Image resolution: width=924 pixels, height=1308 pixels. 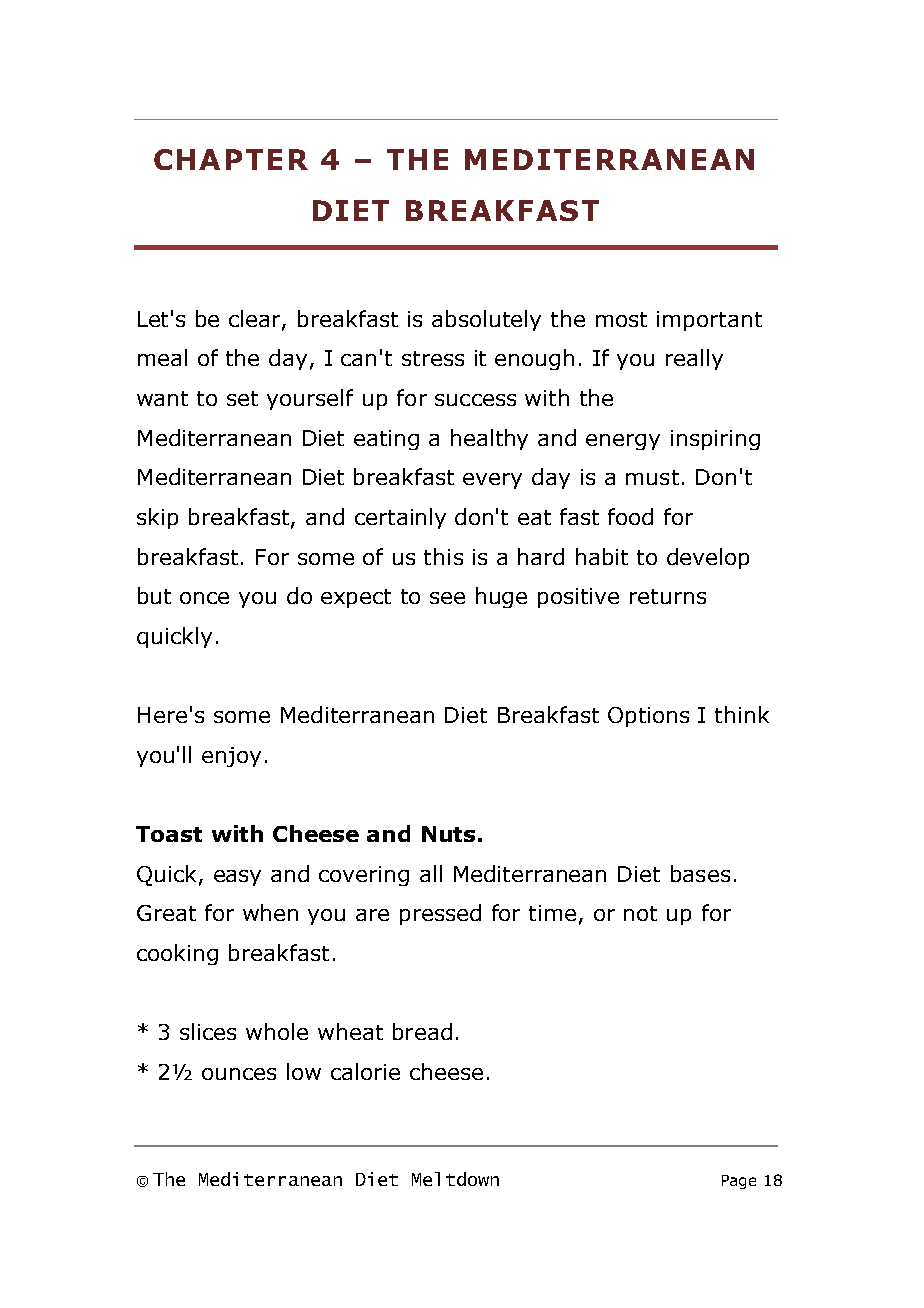 I want to click on easy, so click(x=237, y=878).
